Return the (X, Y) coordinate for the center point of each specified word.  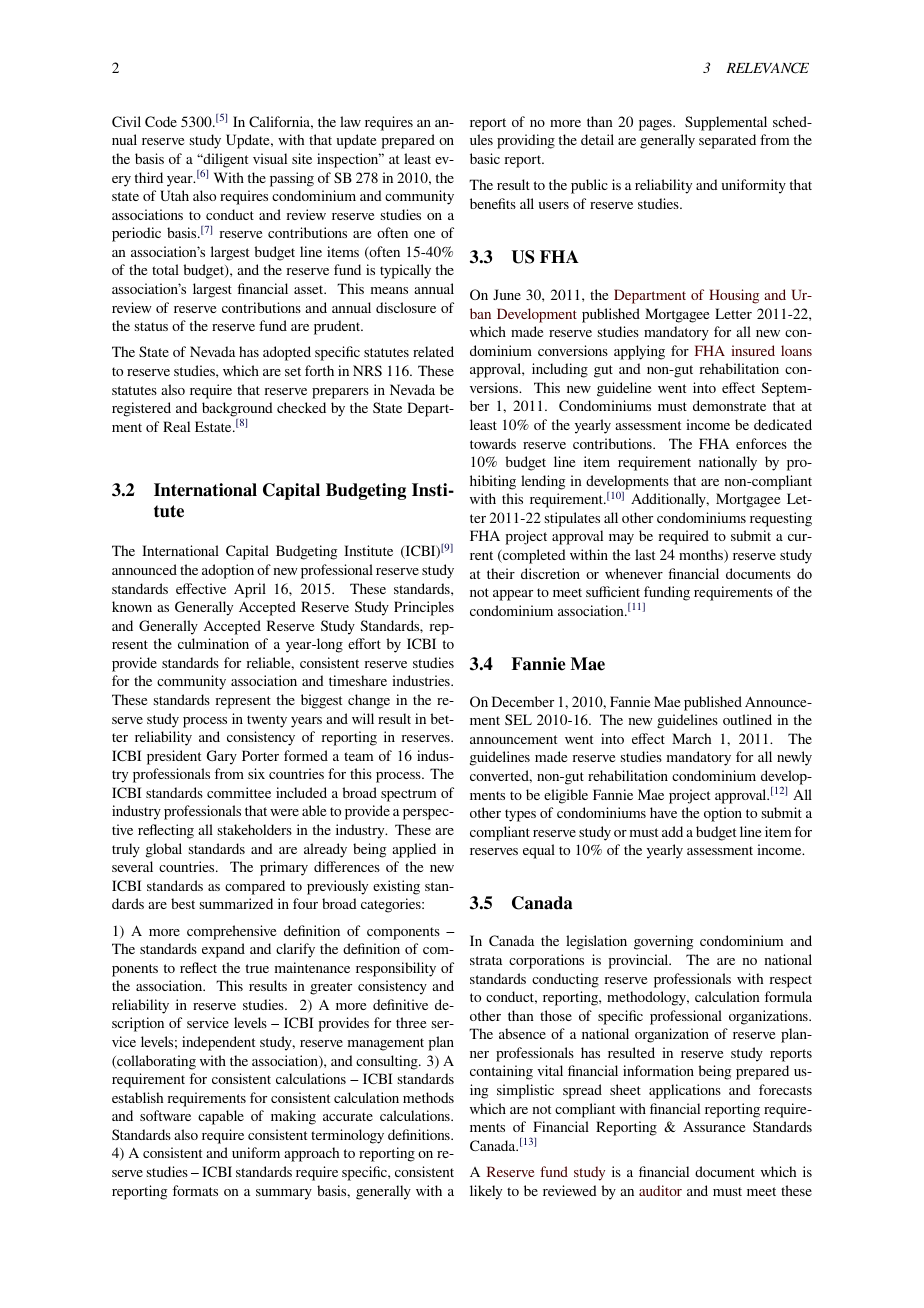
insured (753, 350)
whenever (634, 573)
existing (396, 887)
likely (486, 1192)
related (433, 351)
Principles (424, 608)
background (237, 411)
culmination (213, 643)
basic (485, 158)
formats (195, 1190)
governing (664, 942)
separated (727, 141)
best (183, 903)
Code (161, 121)
